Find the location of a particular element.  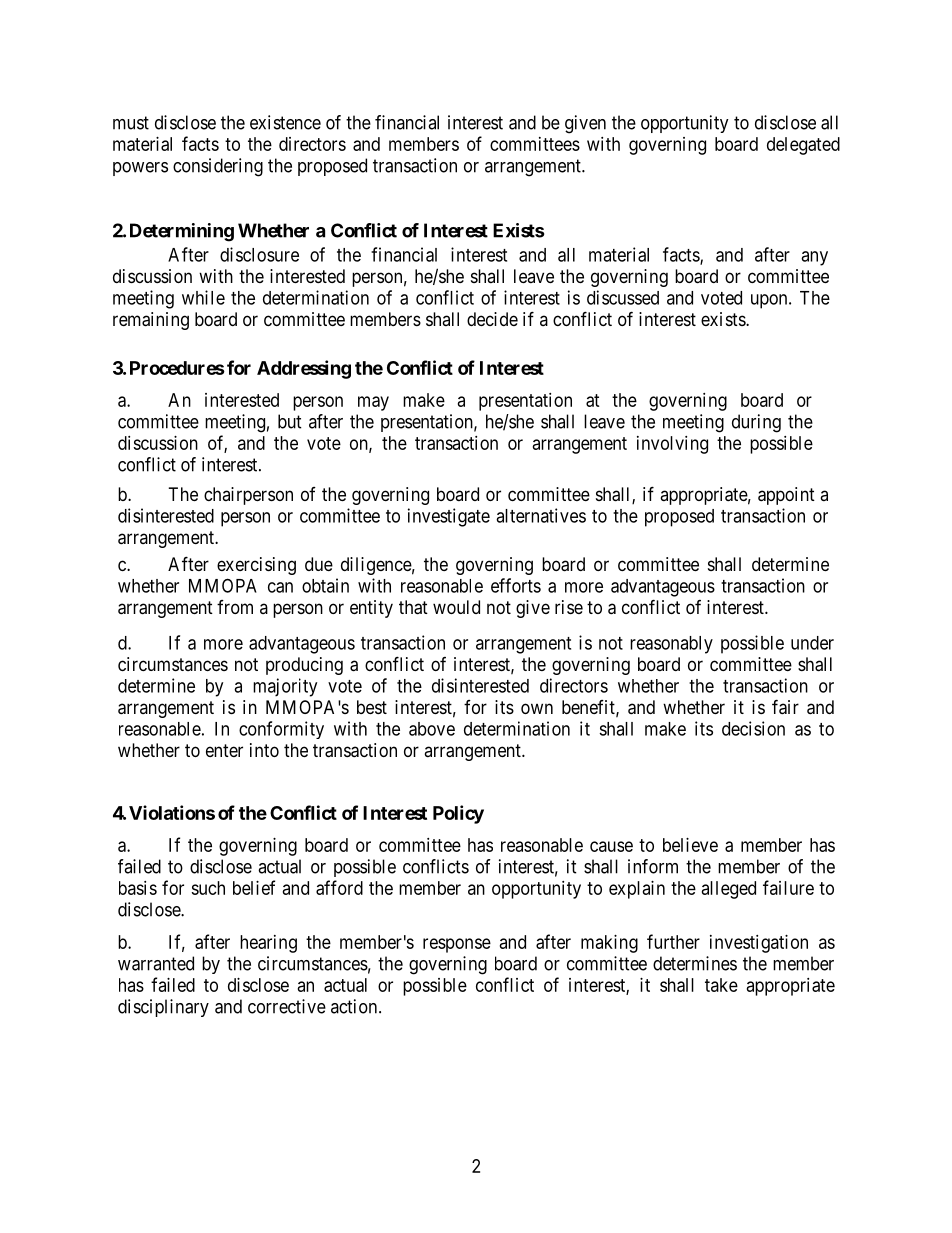

delegated is located at coordinates (803, 146).
